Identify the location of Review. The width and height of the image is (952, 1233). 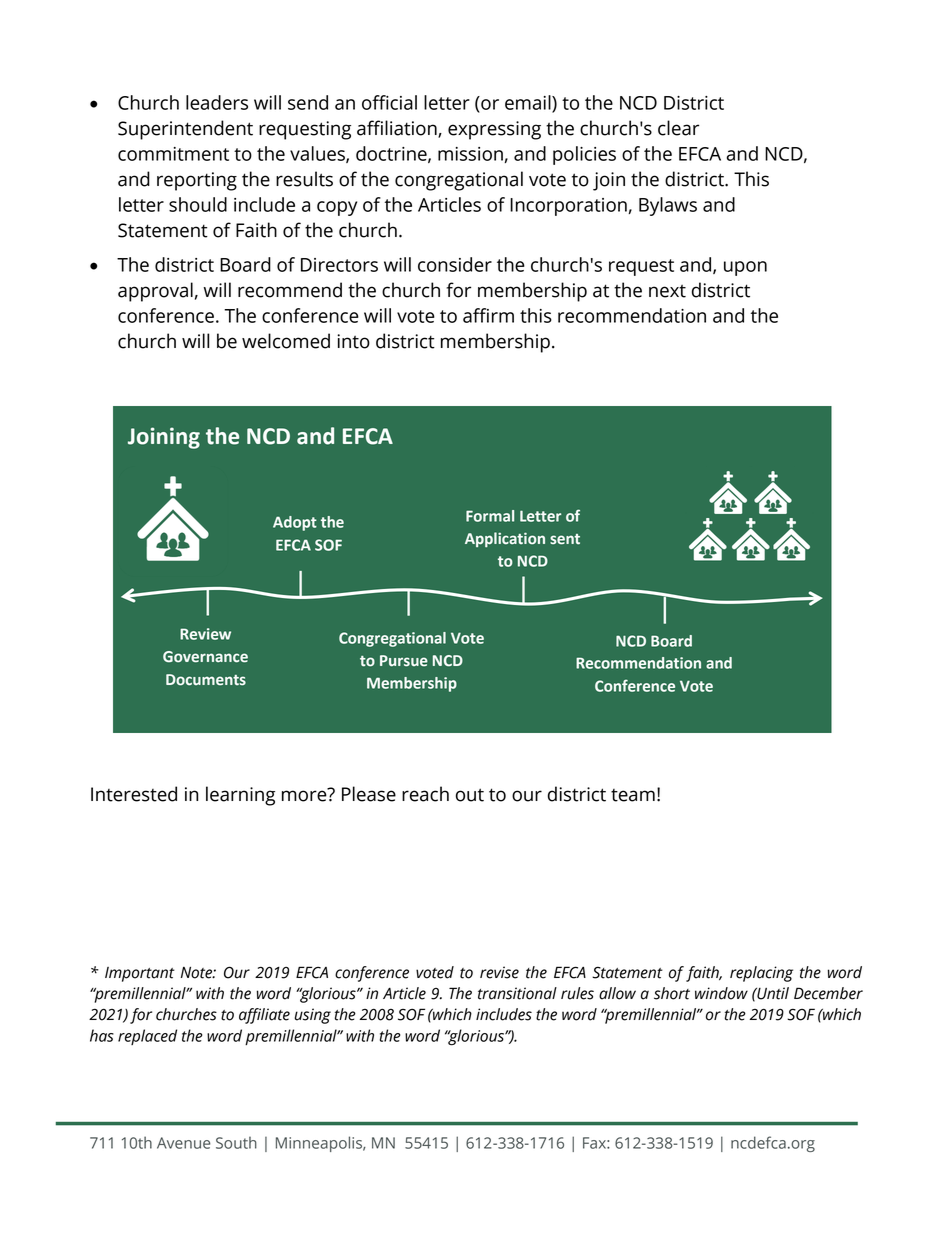
(205, 634).
